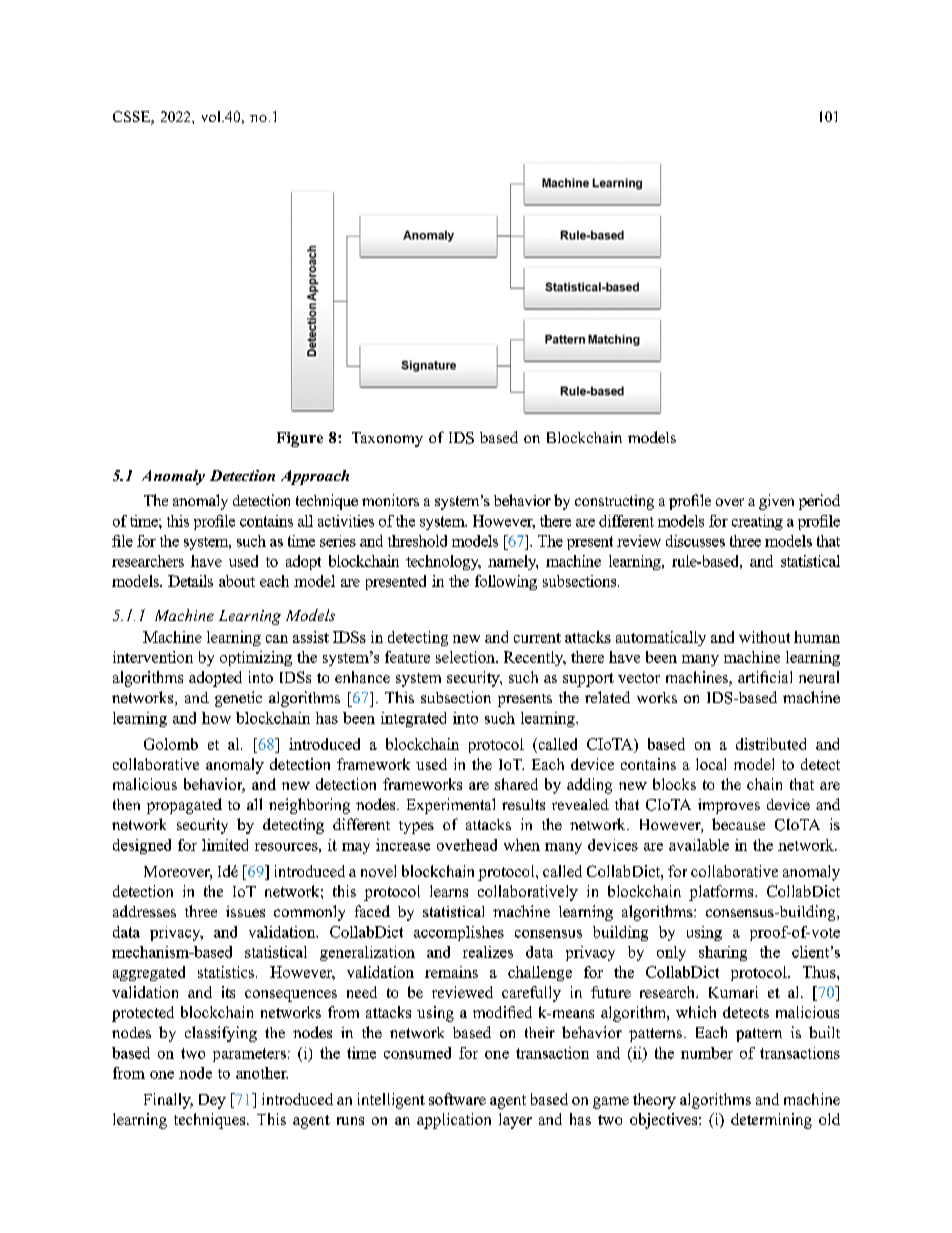 The width and height of the screenshot is (952, 1233). What do you see at coordinates (277, 639) in the screenshot?
I see `can` at bounding box center [277, 639].
